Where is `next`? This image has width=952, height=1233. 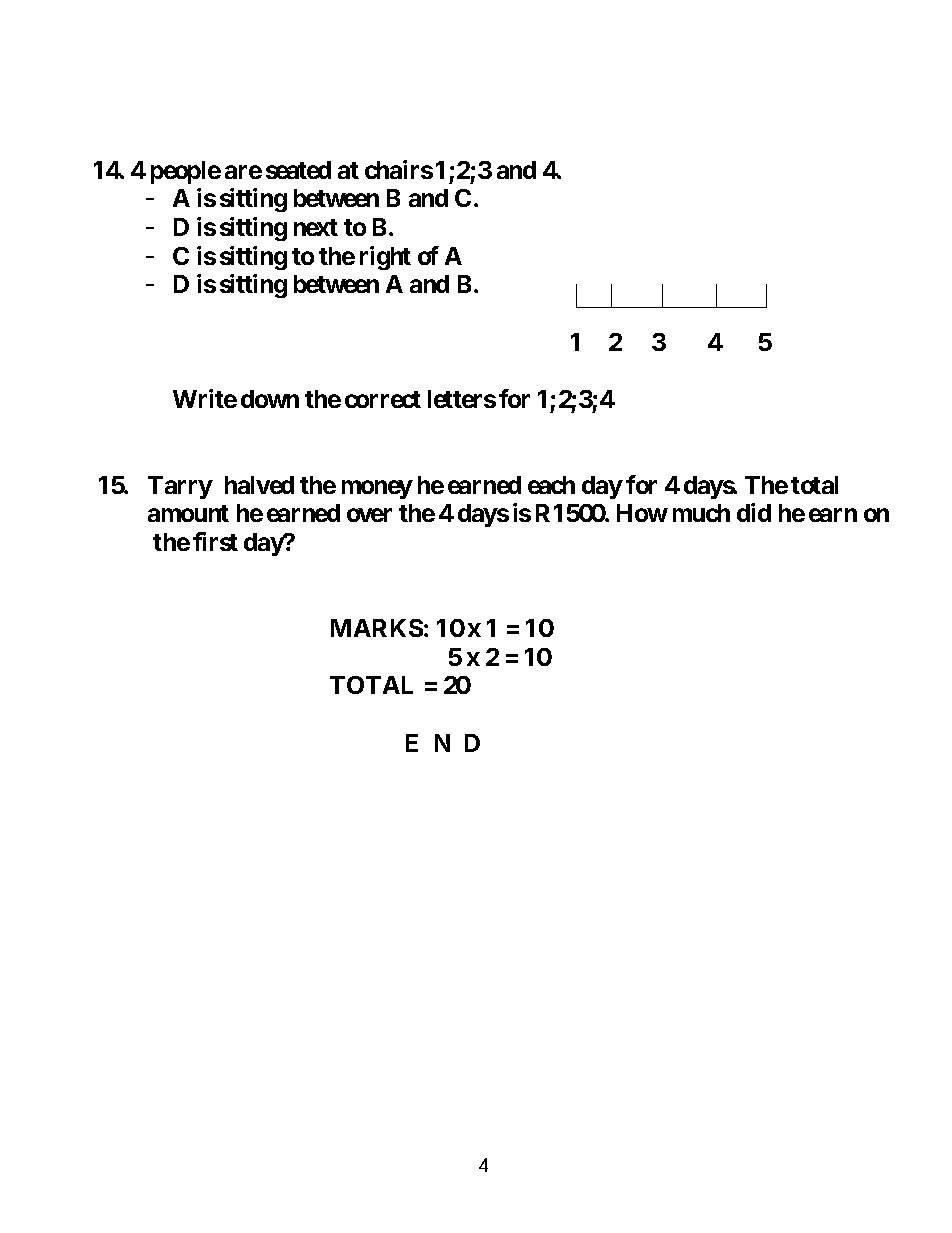
next is located at coordinates (316, 227).
